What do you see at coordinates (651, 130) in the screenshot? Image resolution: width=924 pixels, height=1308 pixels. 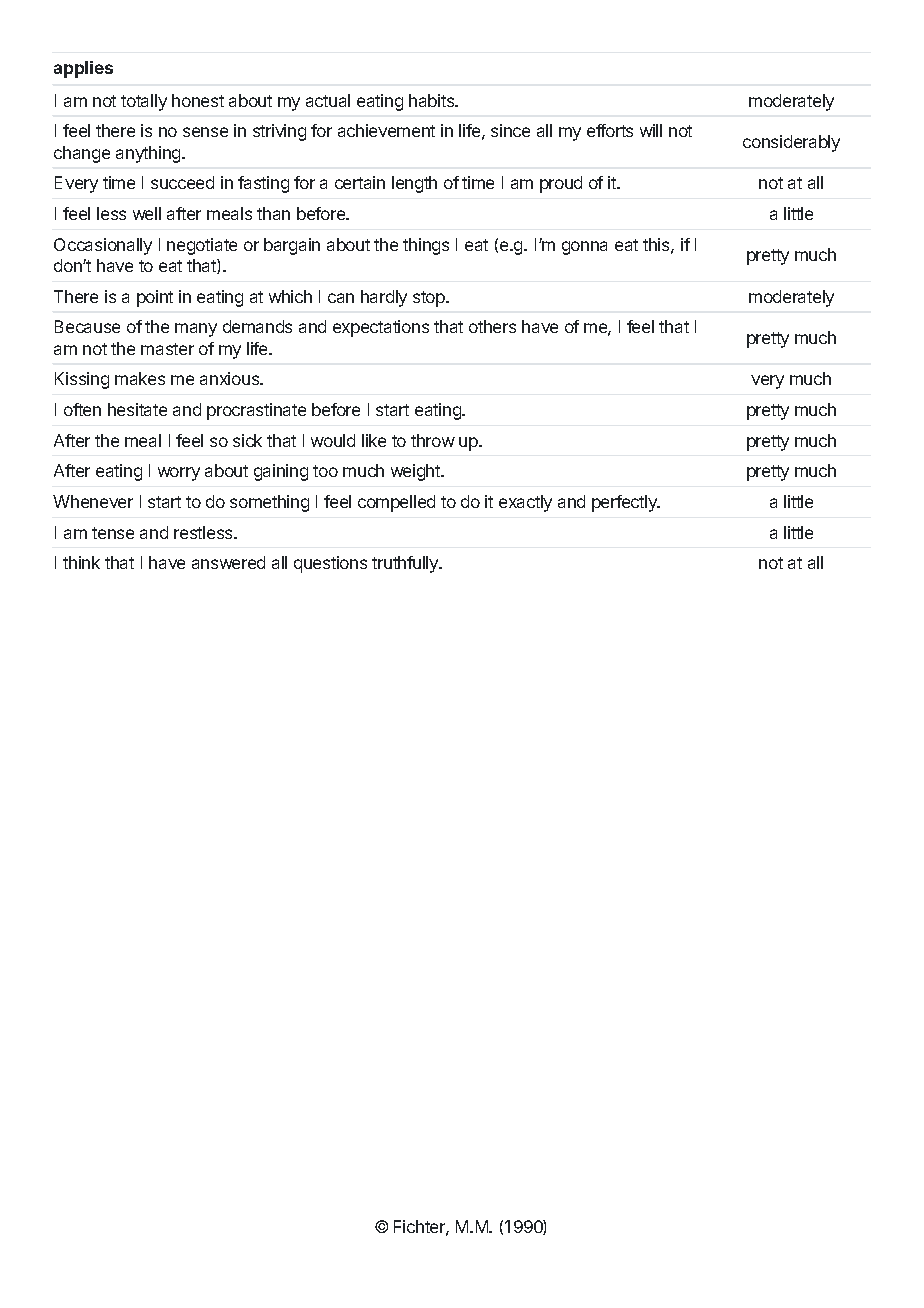 I see `will` at bounding box center [651, 130].
